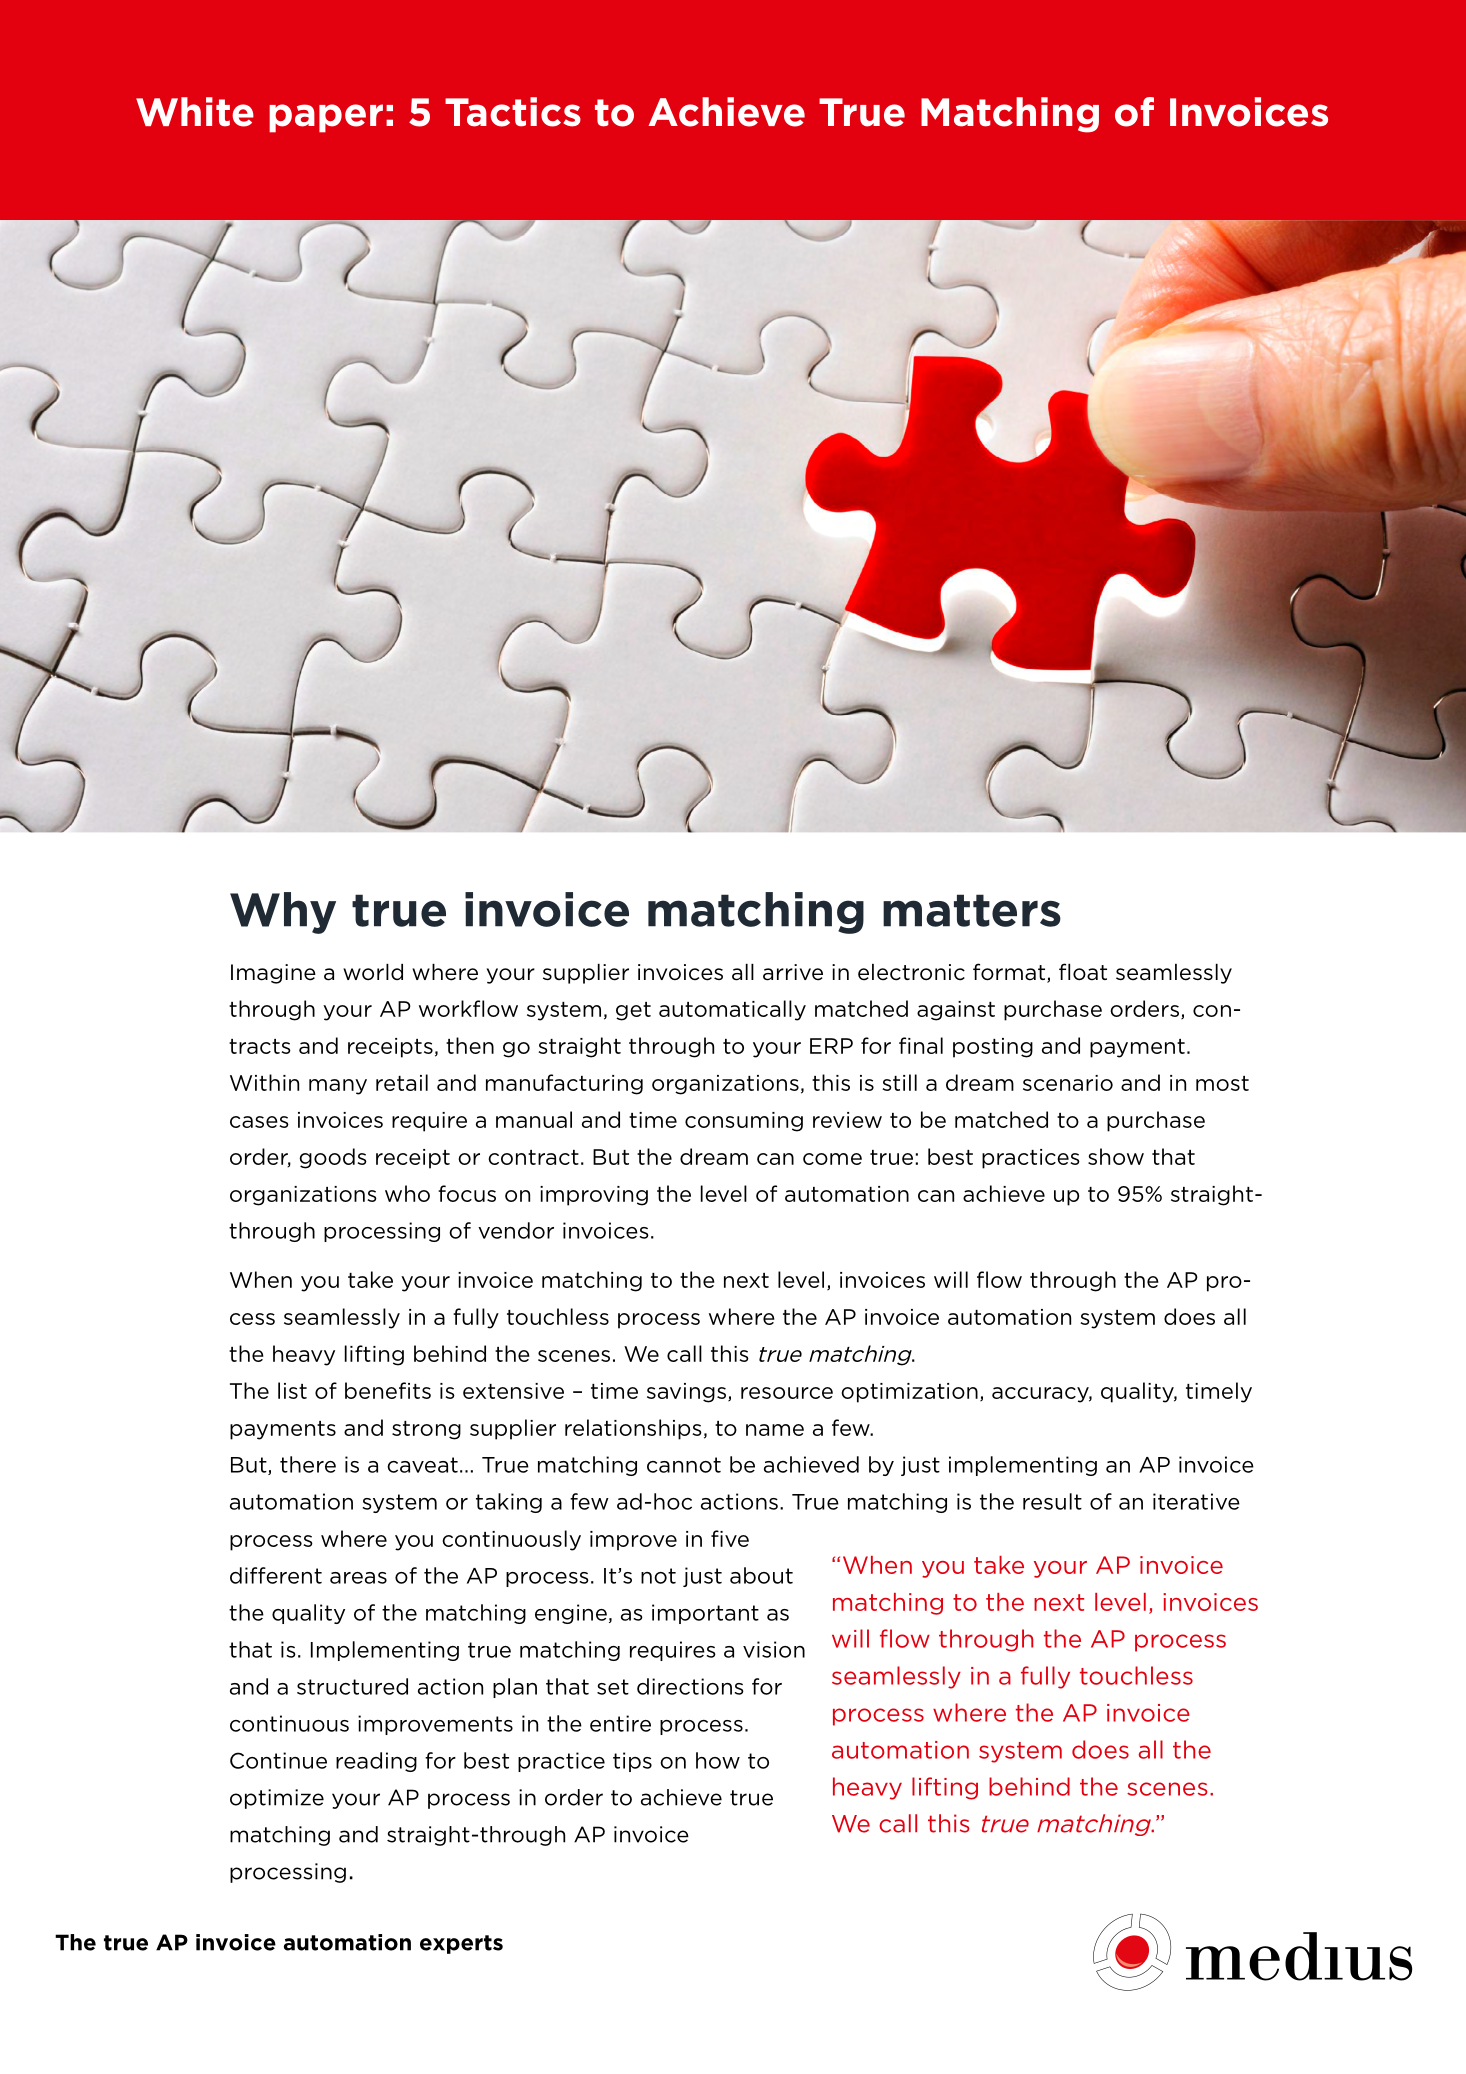 This screenshot has height=2074, width=1466. Describe the element at coordinates (338, 1087) in the screenshot. I see `many` at that location.
